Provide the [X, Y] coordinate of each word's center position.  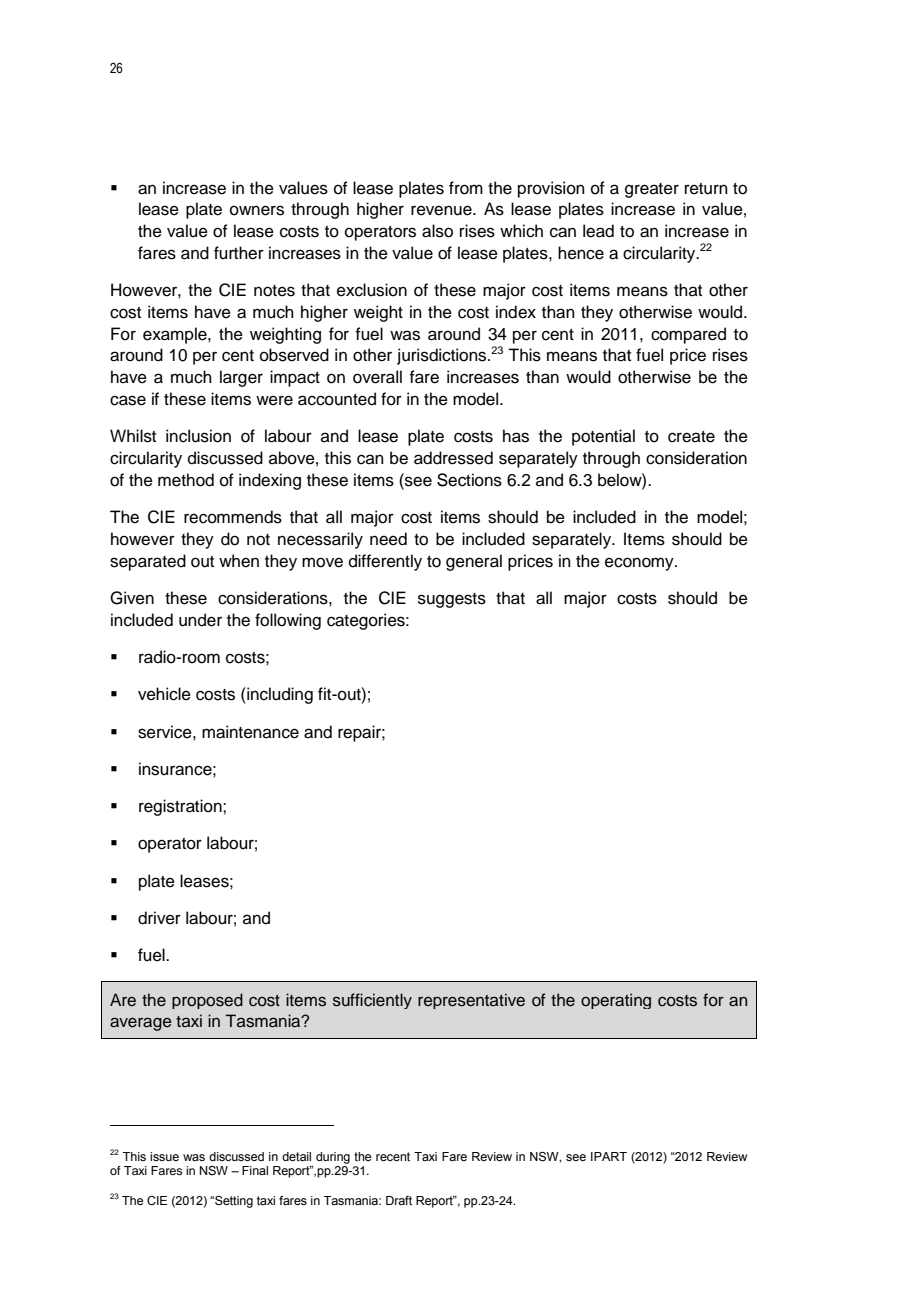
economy [640, 564]
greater [652, 190]
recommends [233, 517]
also [437, 231]
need [388, 539]
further [239, 253]
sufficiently [372, 1001]
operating [616, 1001]
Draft [399, 1200]
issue [164, 1156]
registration [181, 807]
